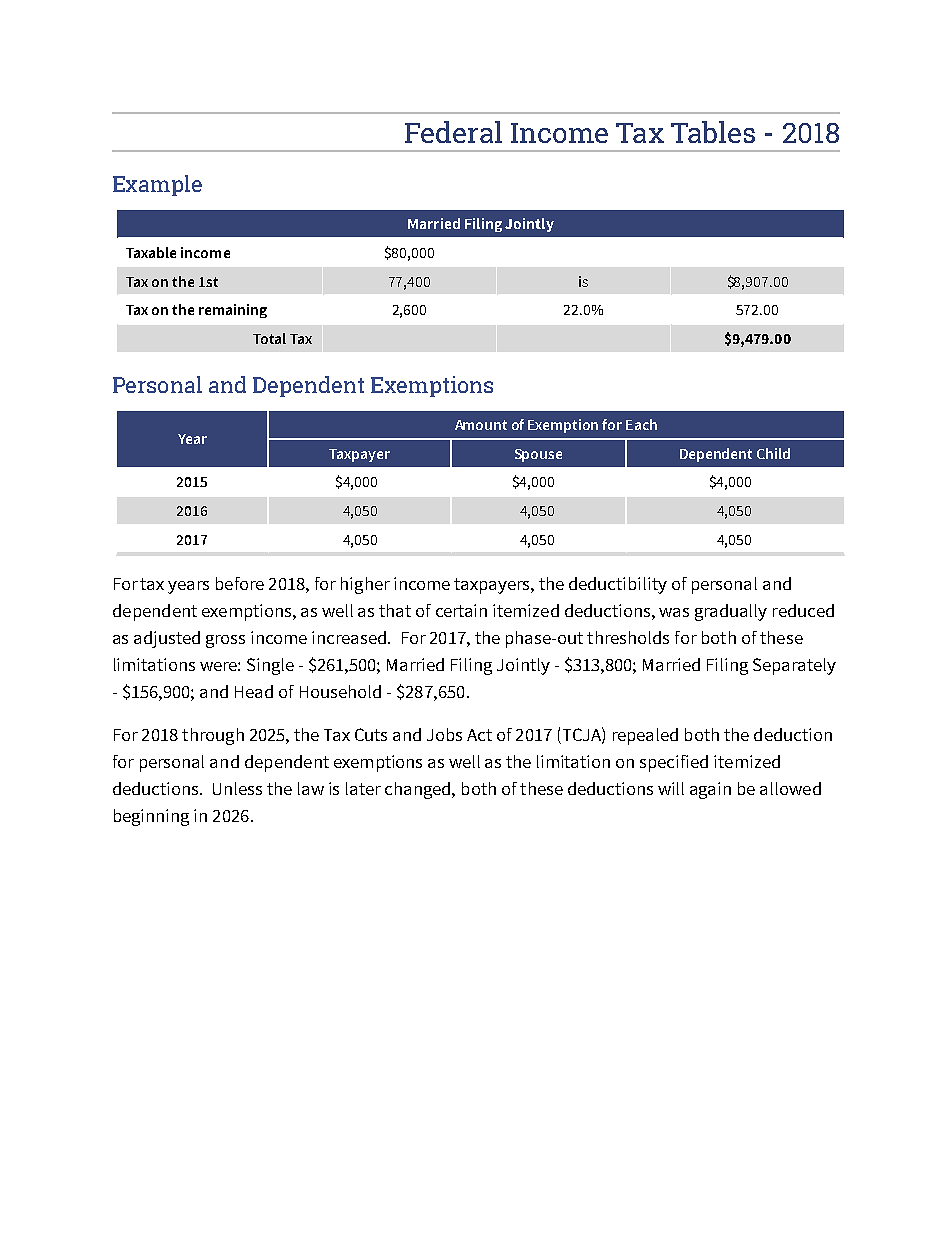 The height and width of the screenshot is (1233, 952). I want to click on before, so click(240, 583).
